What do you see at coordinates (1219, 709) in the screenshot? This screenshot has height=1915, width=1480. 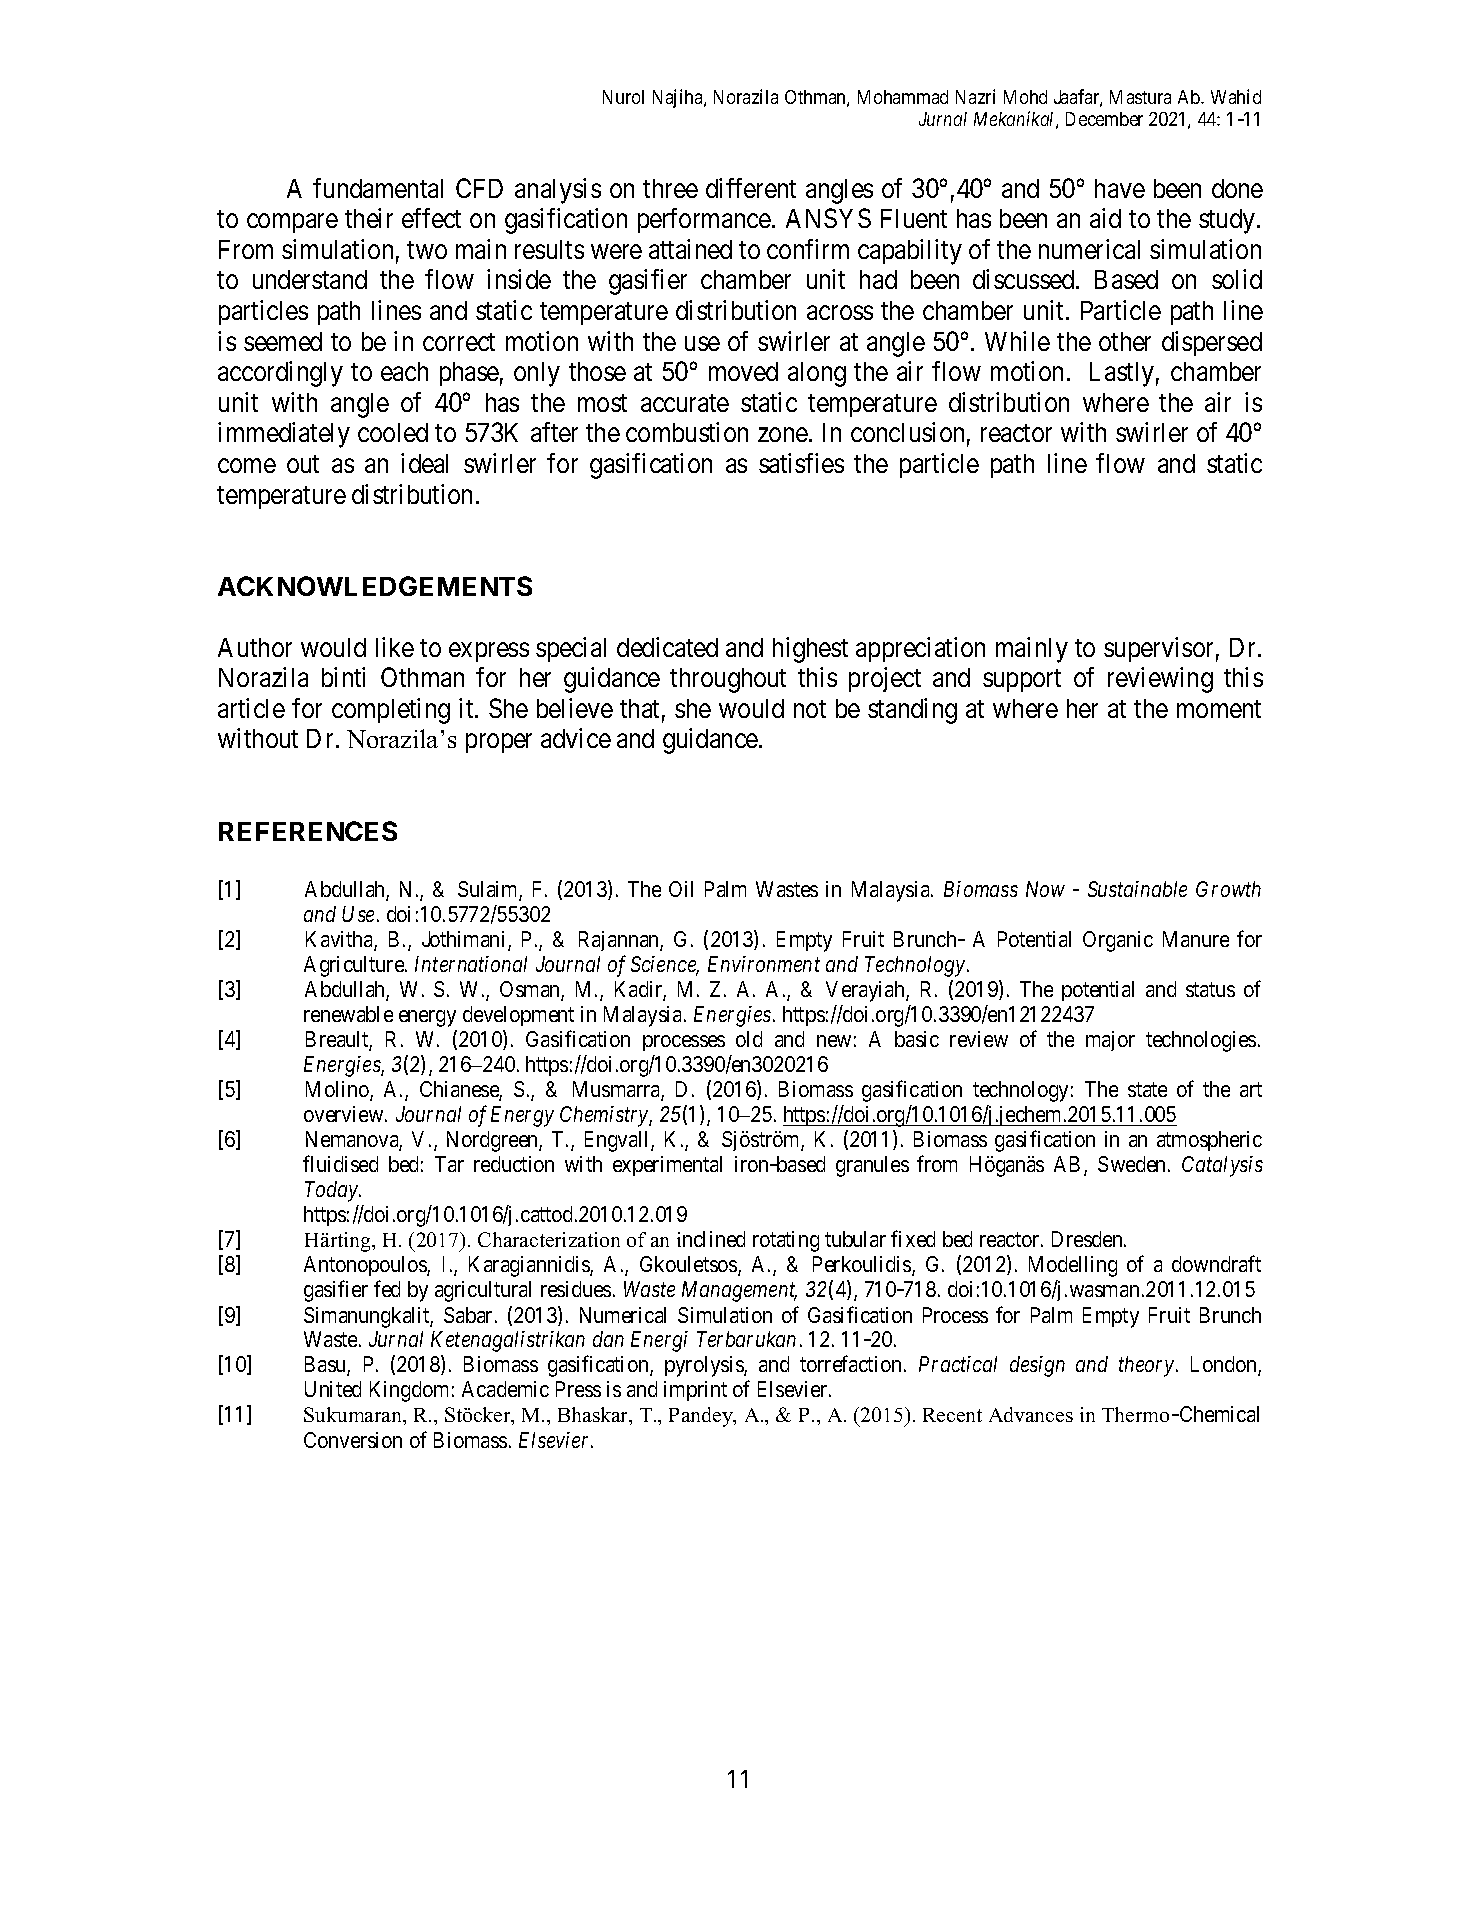 I see `moment` at bounding box center [1219, 709].
